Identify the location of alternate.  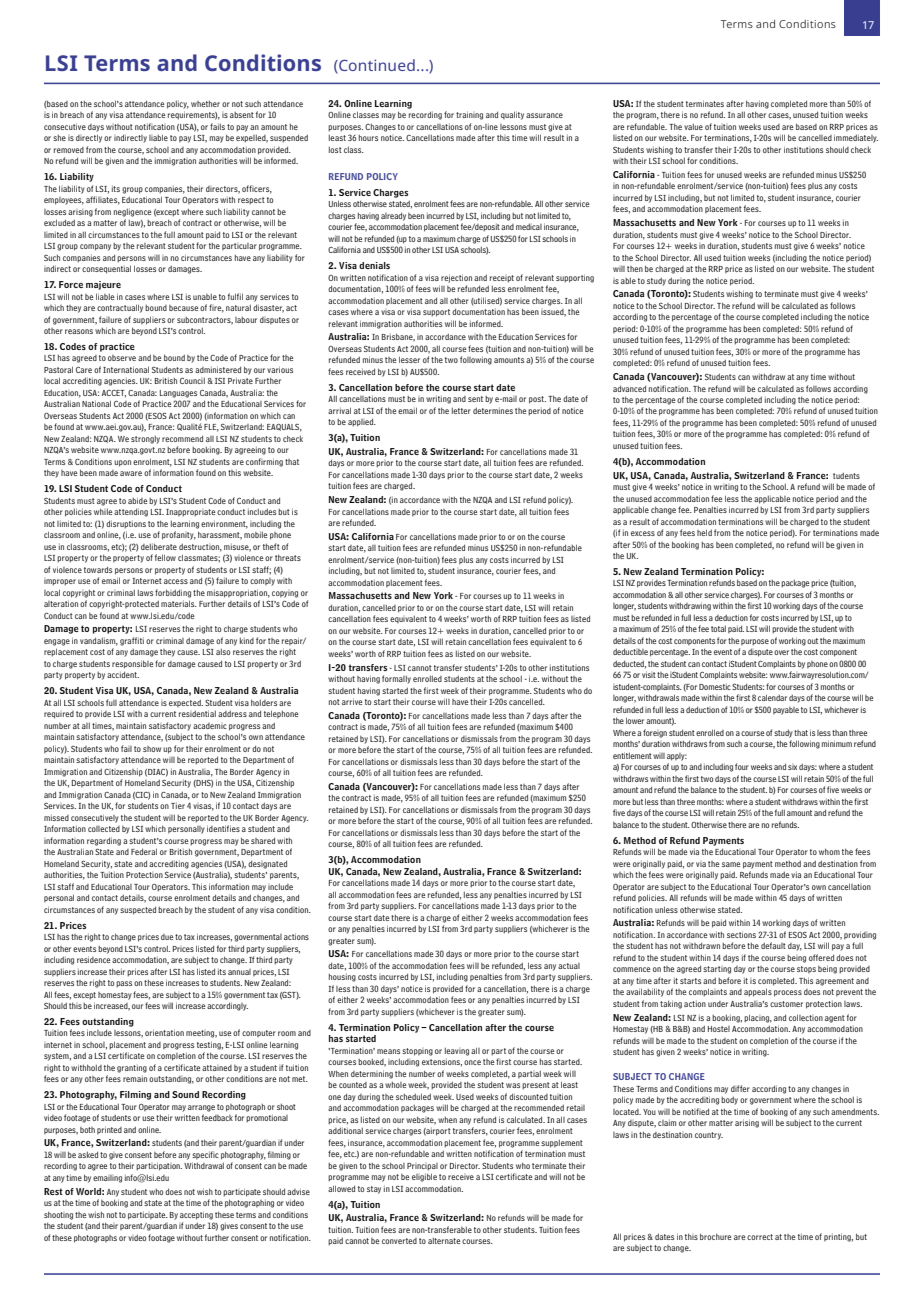
(444, 1240).
